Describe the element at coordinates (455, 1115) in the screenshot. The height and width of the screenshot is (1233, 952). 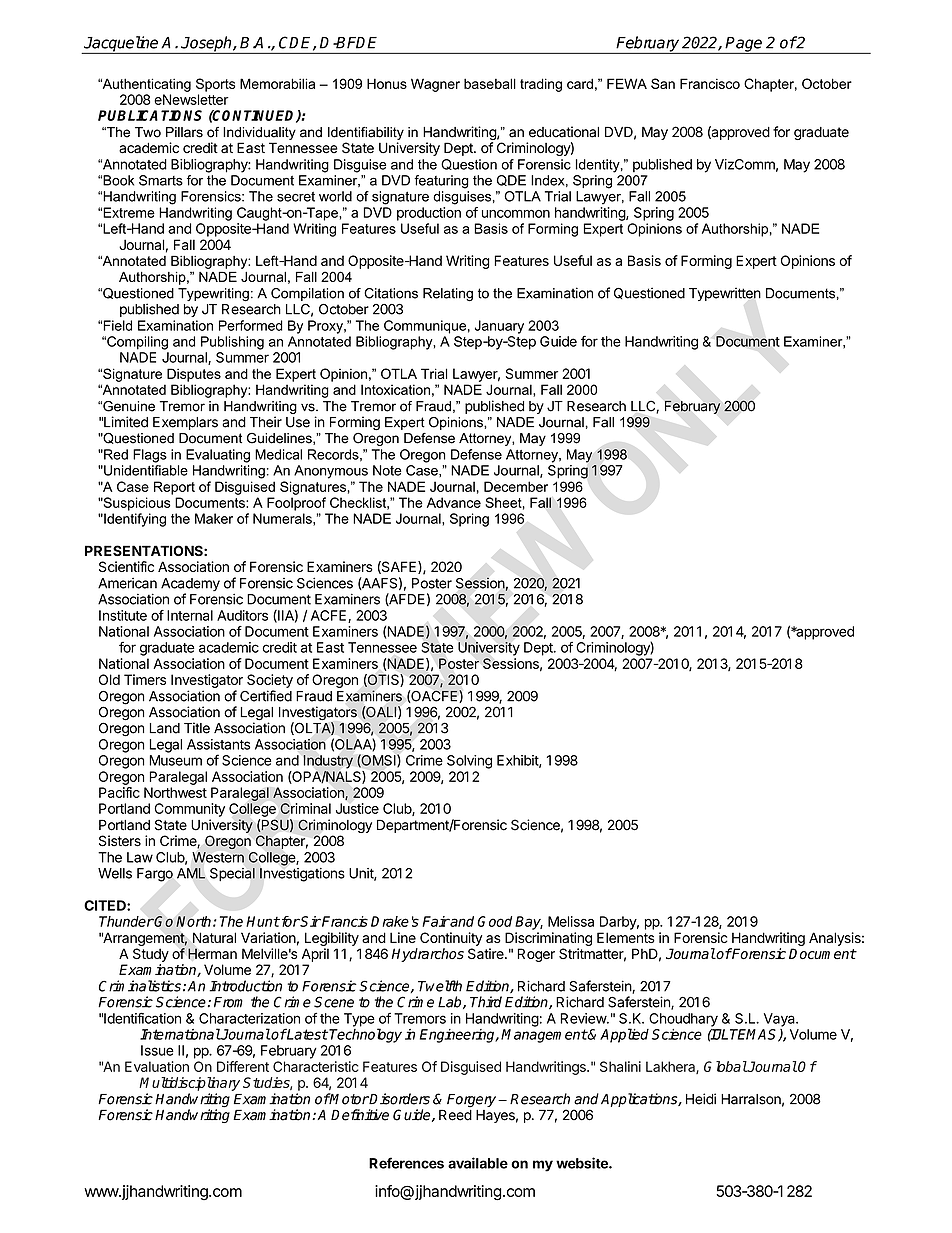
I see `Reed` at that location.
